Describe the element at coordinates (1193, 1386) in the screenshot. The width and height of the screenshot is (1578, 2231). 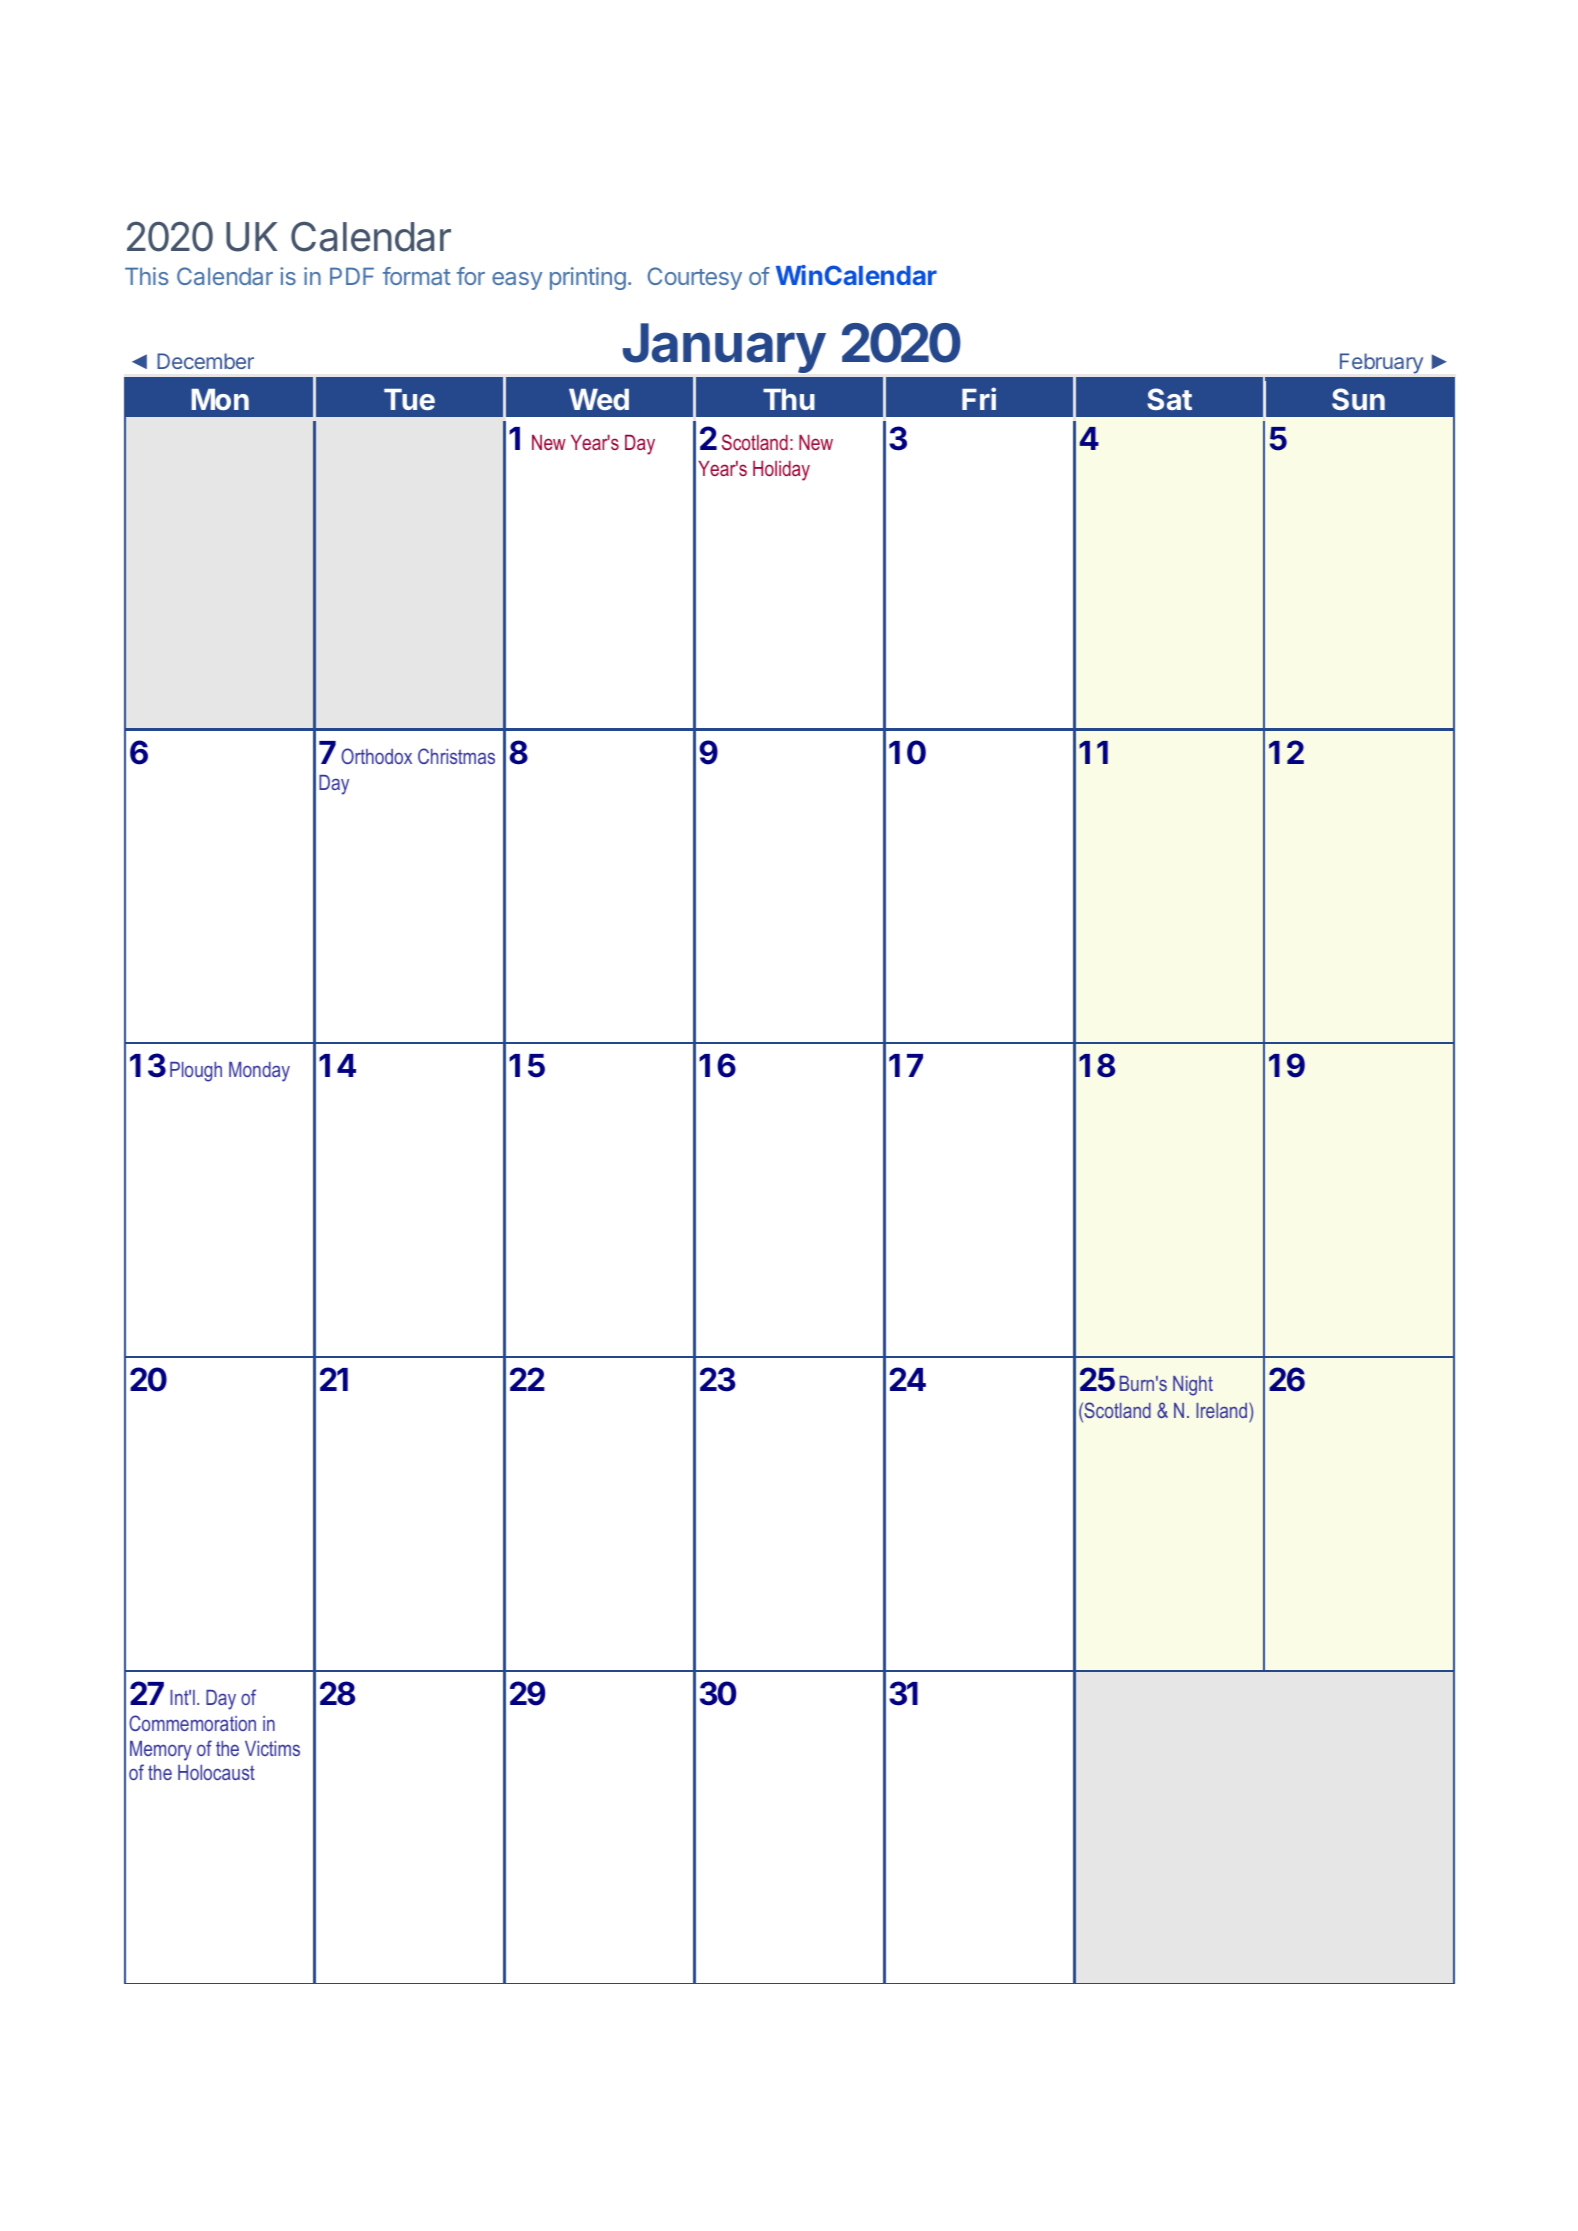
I see `Night` at that location.
